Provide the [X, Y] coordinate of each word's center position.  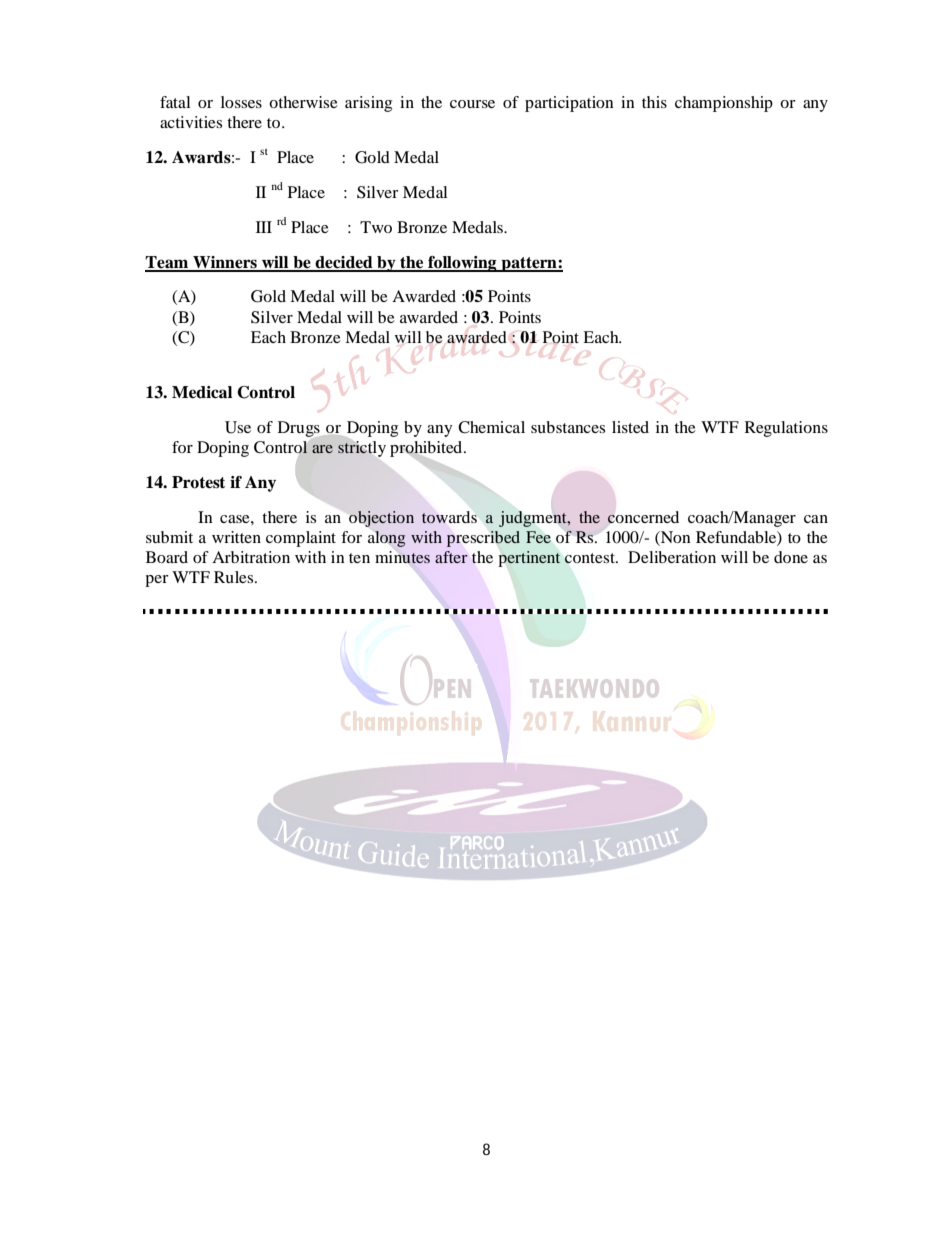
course [472, 104]
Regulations [786, 429]
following [462, 264]
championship [724, 104]
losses [241, 102]
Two [376, 227]
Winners [225, 263]
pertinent [529, 559]
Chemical [491, 427]
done [791, 557]
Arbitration [251, 557]
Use [238, 427]
